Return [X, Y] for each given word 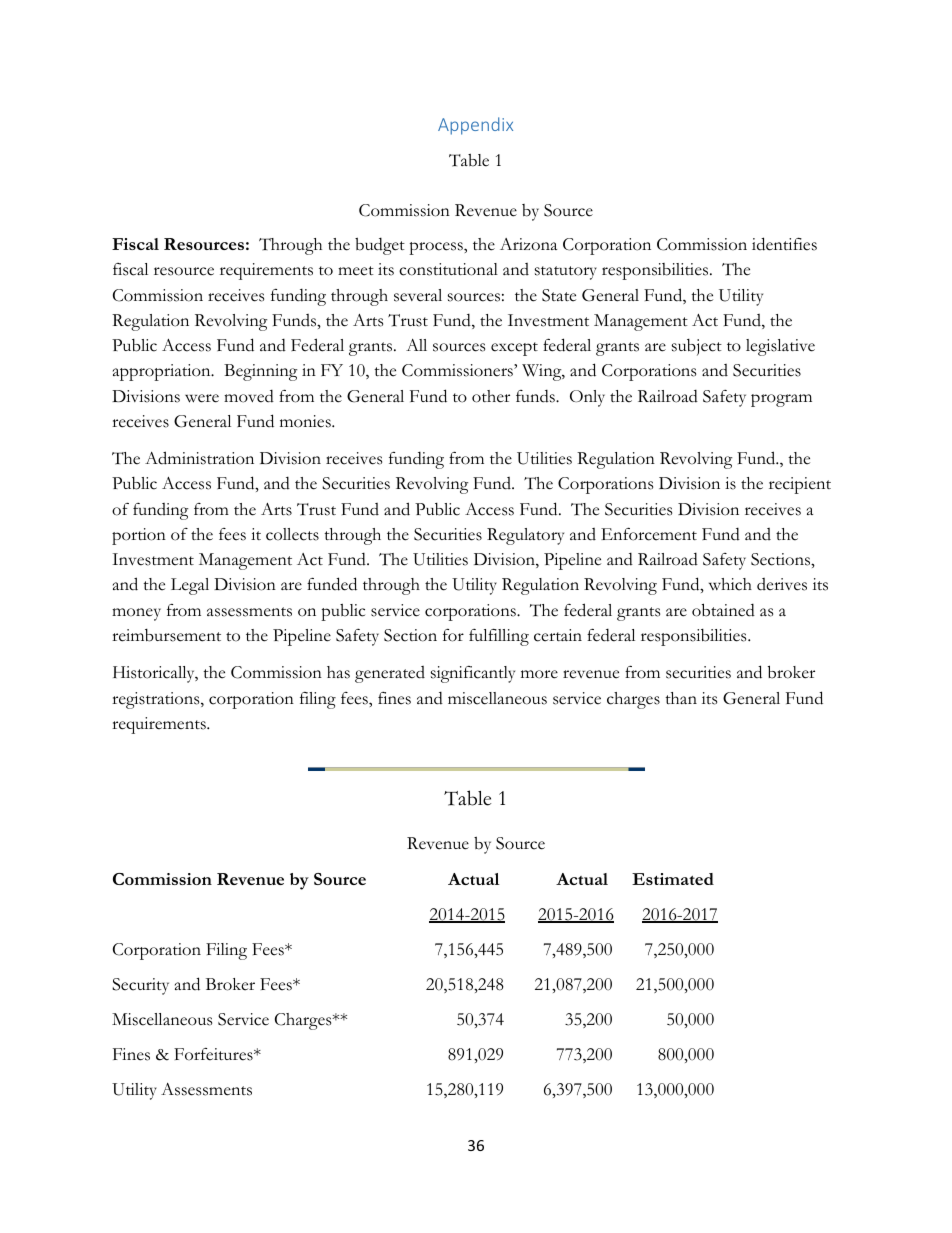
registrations [157, 700]
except [514, 349]
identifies [784, 244]
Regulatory [525, 536]
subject [697, 347]
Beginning [261, 372]
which [730, 584]
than [681, 698]
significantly [473, 674]
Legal [190, 586]
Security [140, 986]
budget [380, 246]
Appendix [475, 126]
